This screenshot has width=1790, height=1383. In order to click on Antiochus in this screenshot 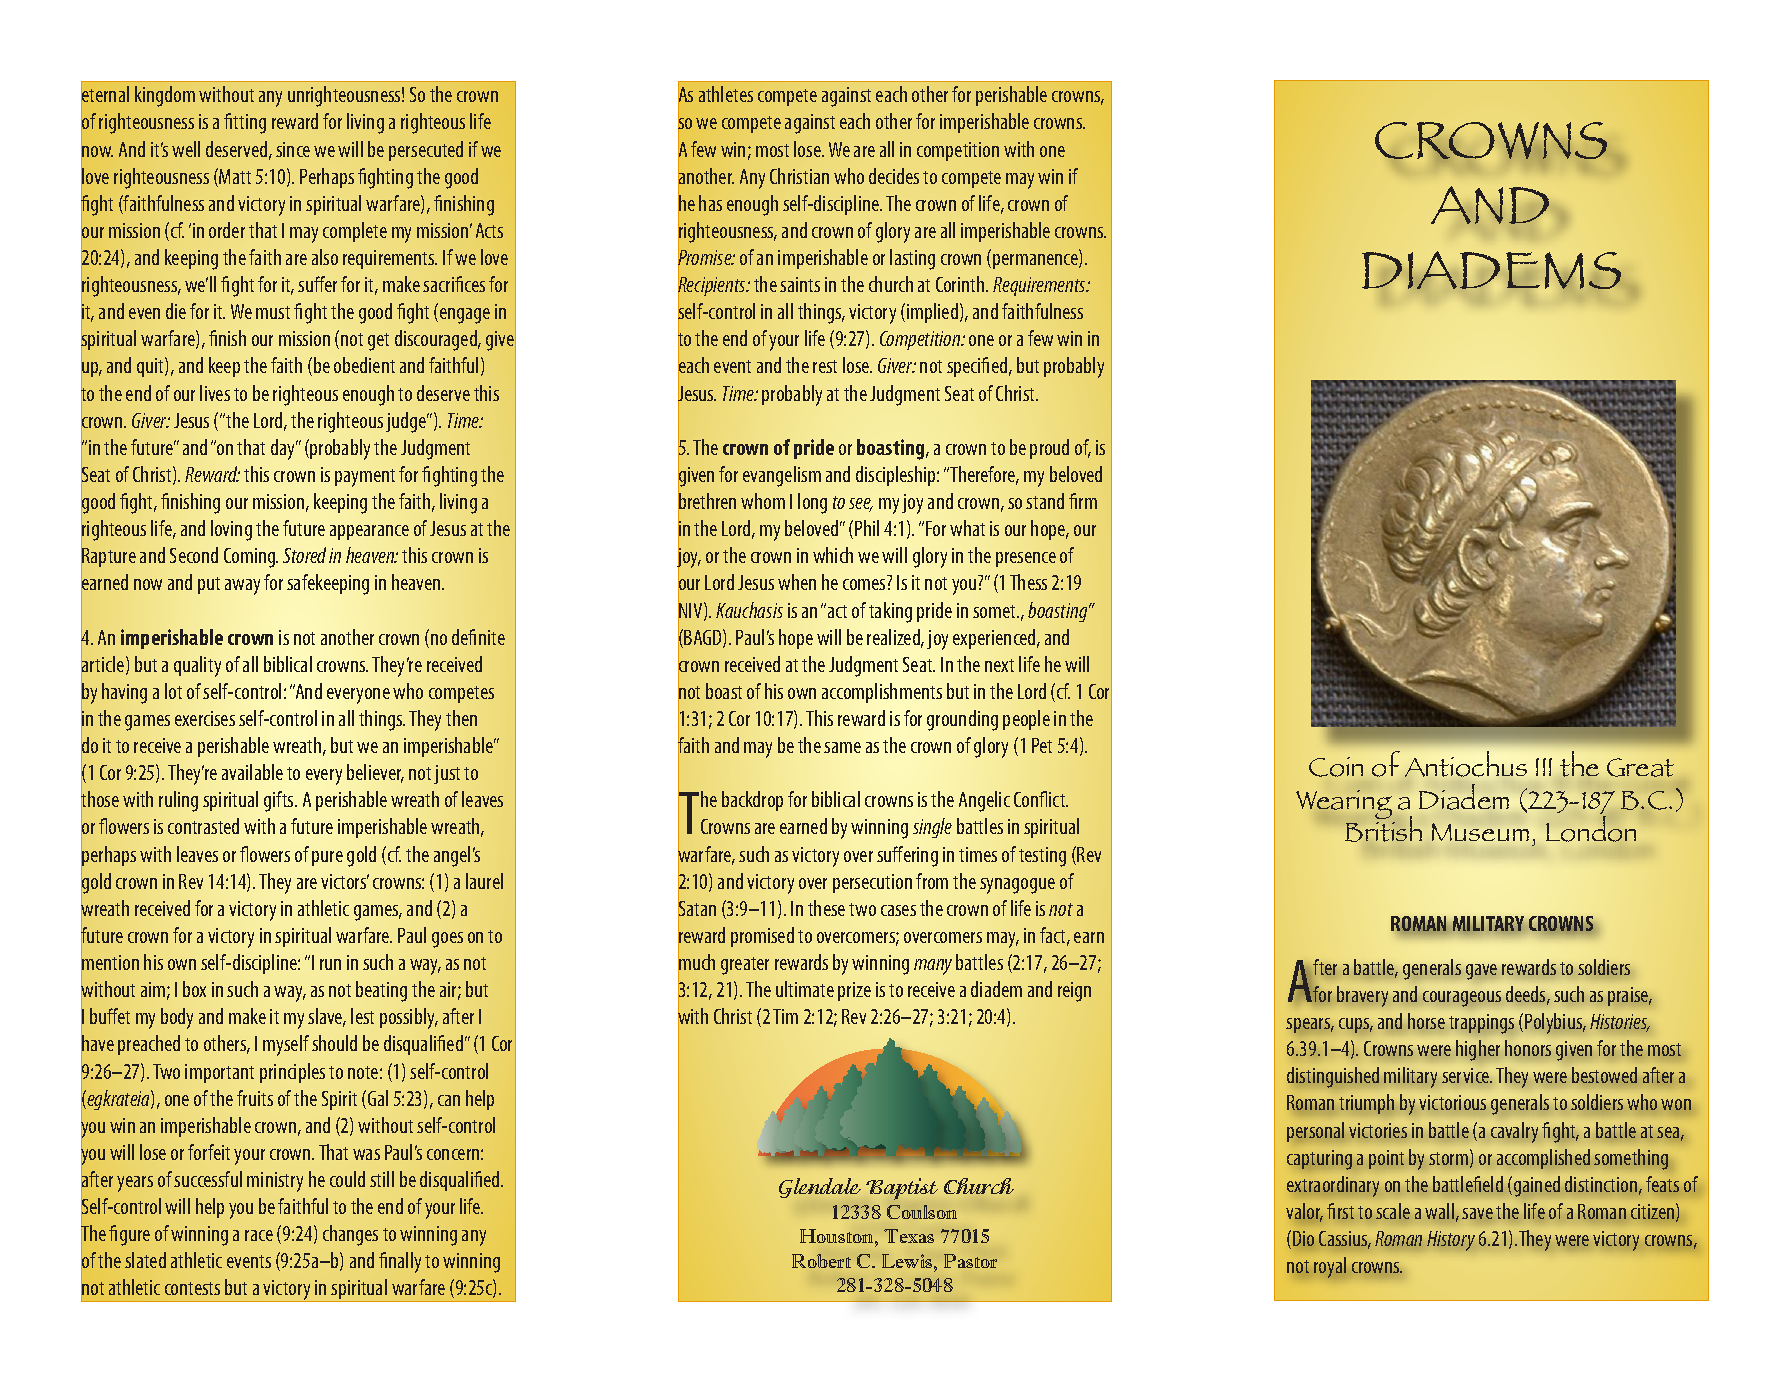, I will do `click(1466, 764)`.
